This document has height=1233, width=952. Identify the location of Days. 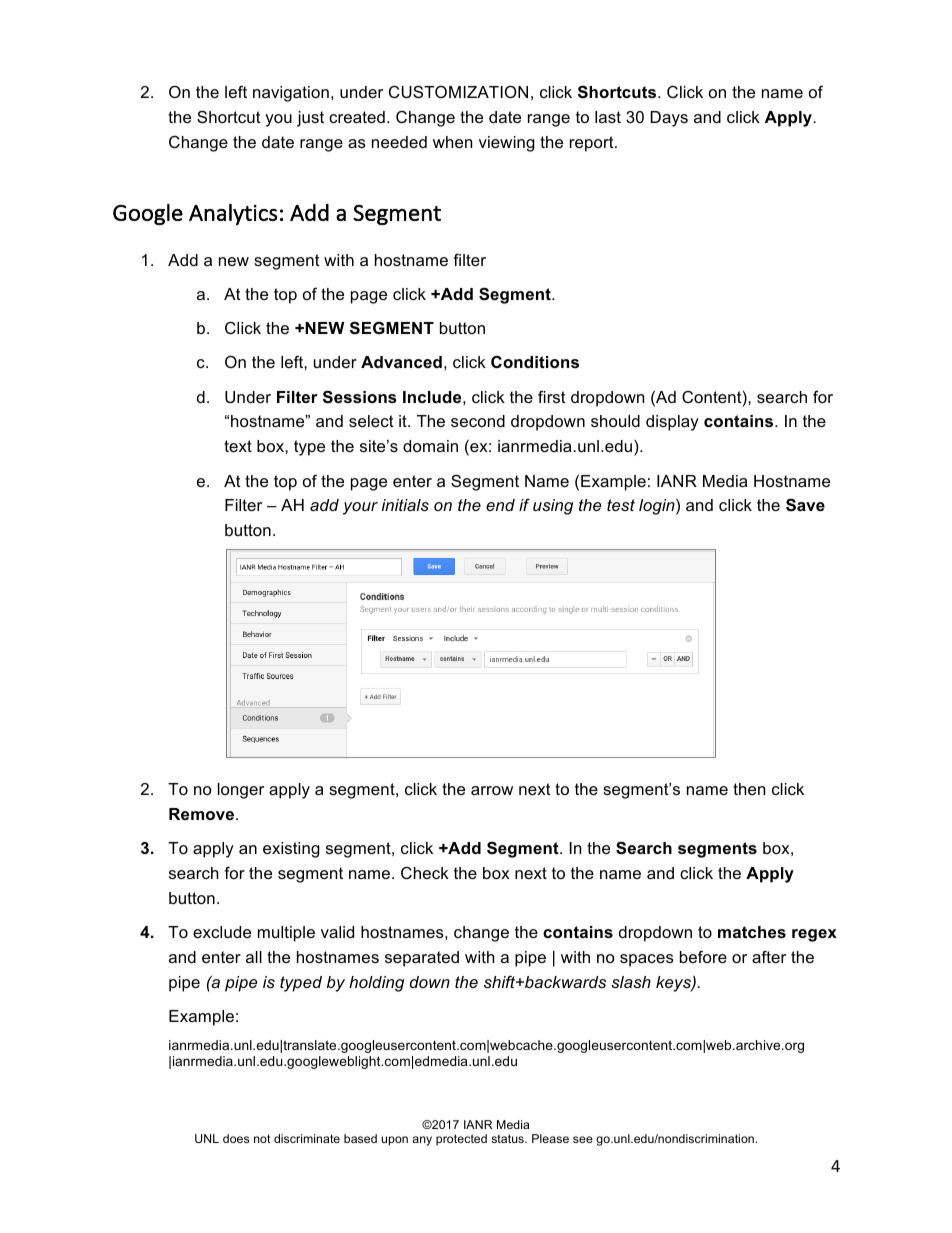
(669, 119).
